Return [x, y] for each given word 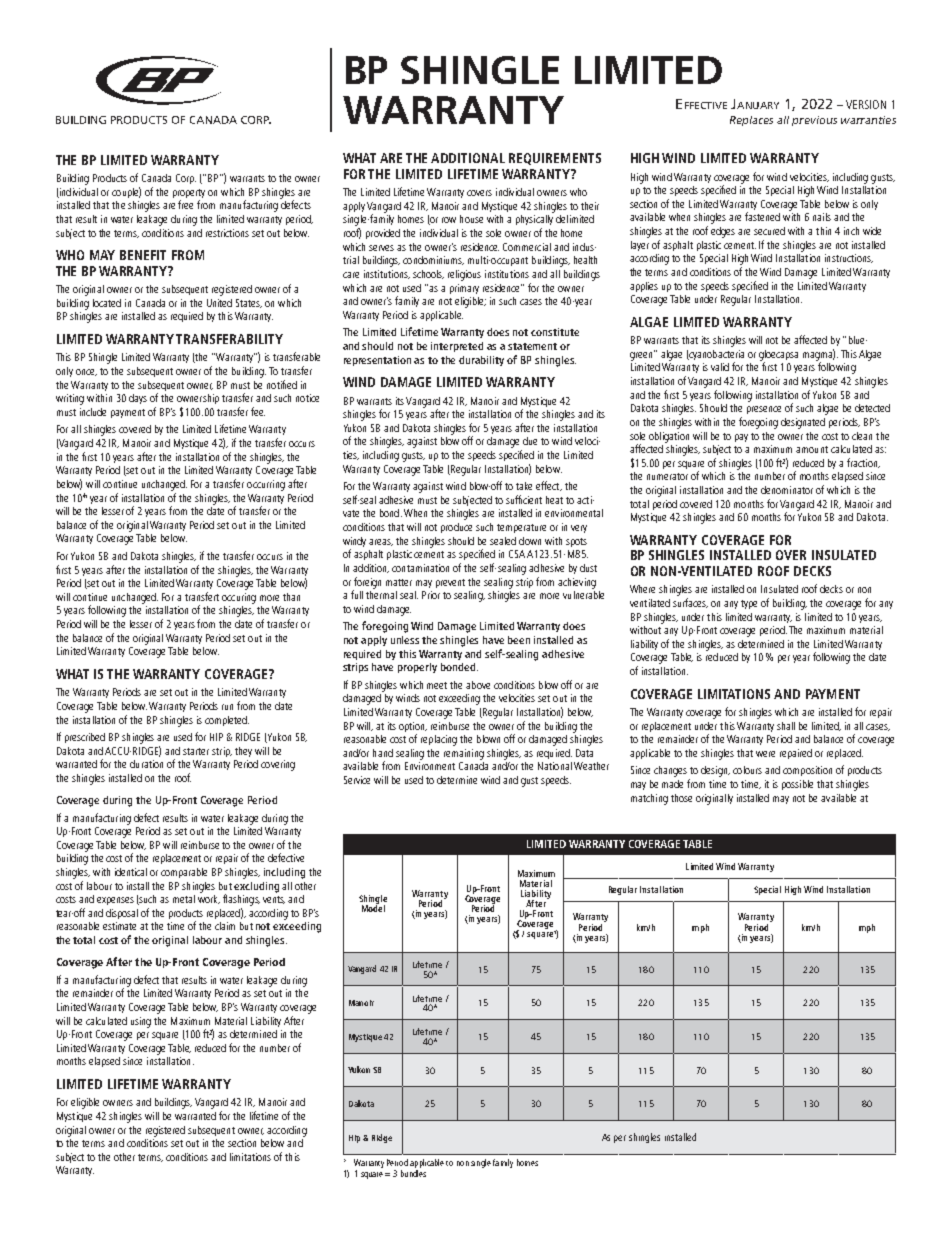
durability [483, 361]
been [519, 640]
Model [373, 907]
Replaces [751, 121]
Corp [186, 179]
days [138, 399]
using [141, 1022]
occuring [239, 598]
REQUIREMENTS [555, 159]
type [749, 604]
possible [797, 785]
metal [184, 899]
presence [764, 410]
